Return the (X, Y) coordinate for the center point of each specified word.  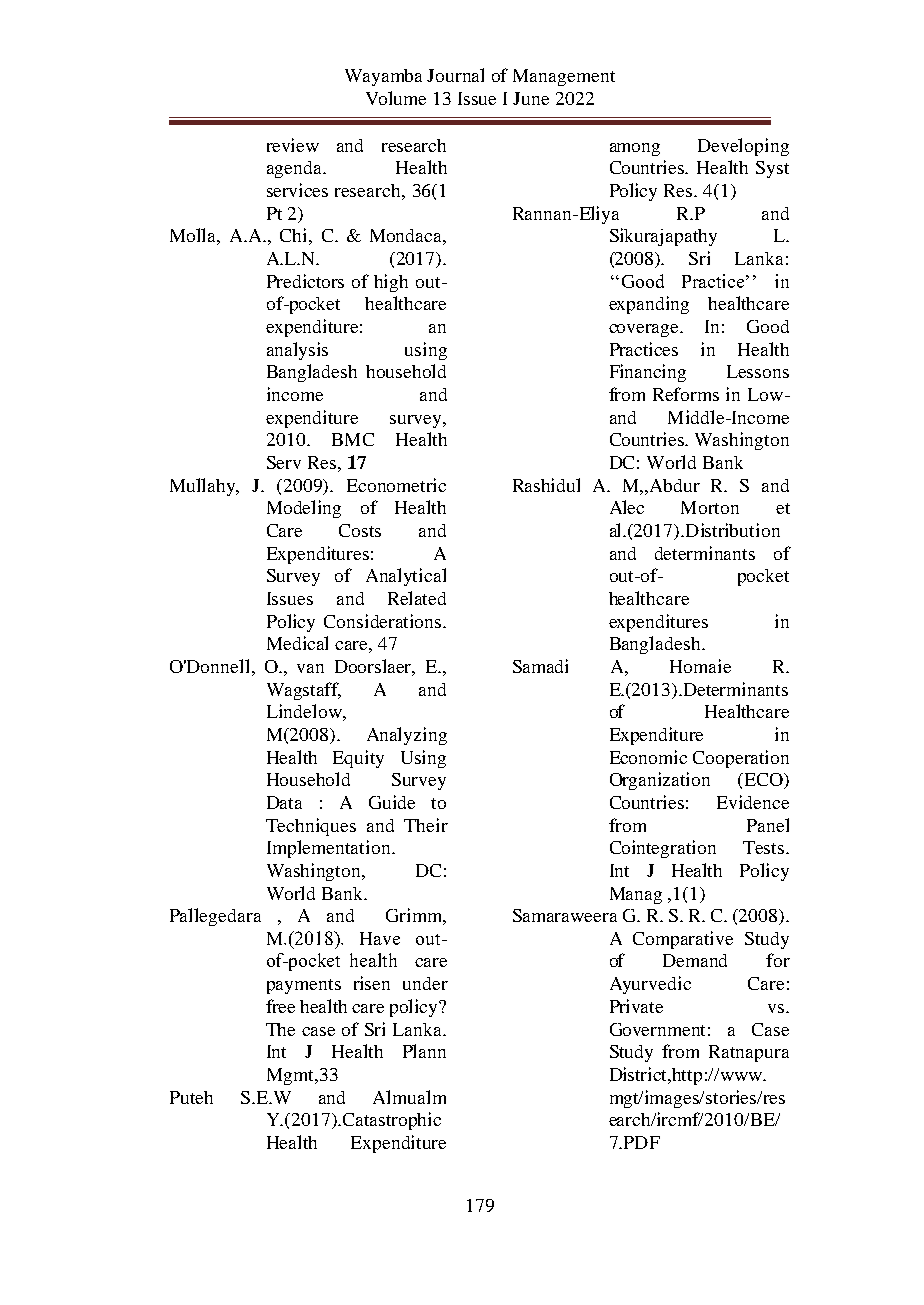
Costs (360, 530)
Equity (358, 759)
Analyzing (407, 736)
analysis (297, 351)
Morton (710, 507)
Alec (627, 507)
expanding (649, 305)
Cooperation (741, 759)
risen (372, 983)
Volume (396, 98)
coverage (645, 330)
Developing (743, 147)
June (531, 98)
